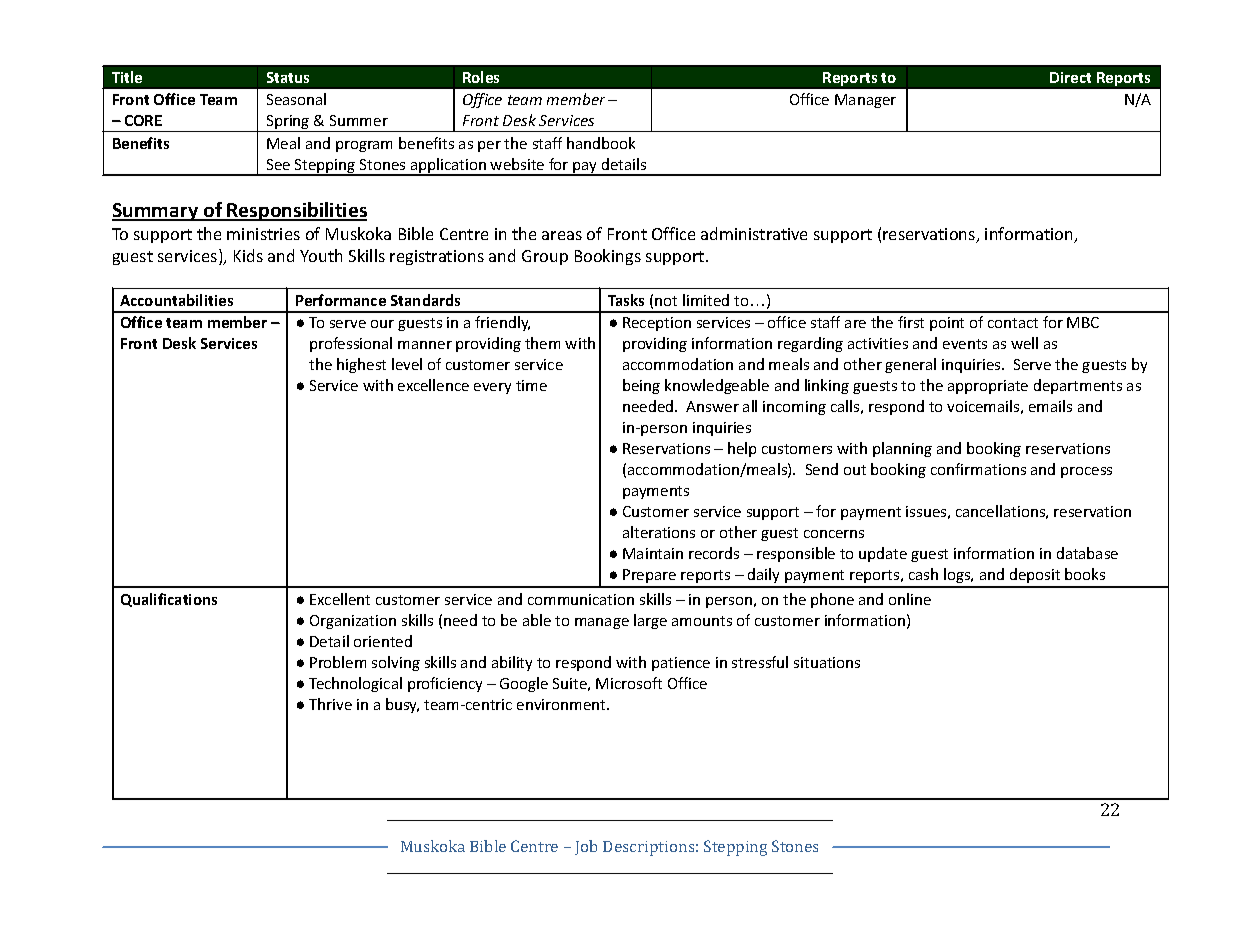 This document has width=1233, height=952. I want to click on Kids, so click(248, 255).
